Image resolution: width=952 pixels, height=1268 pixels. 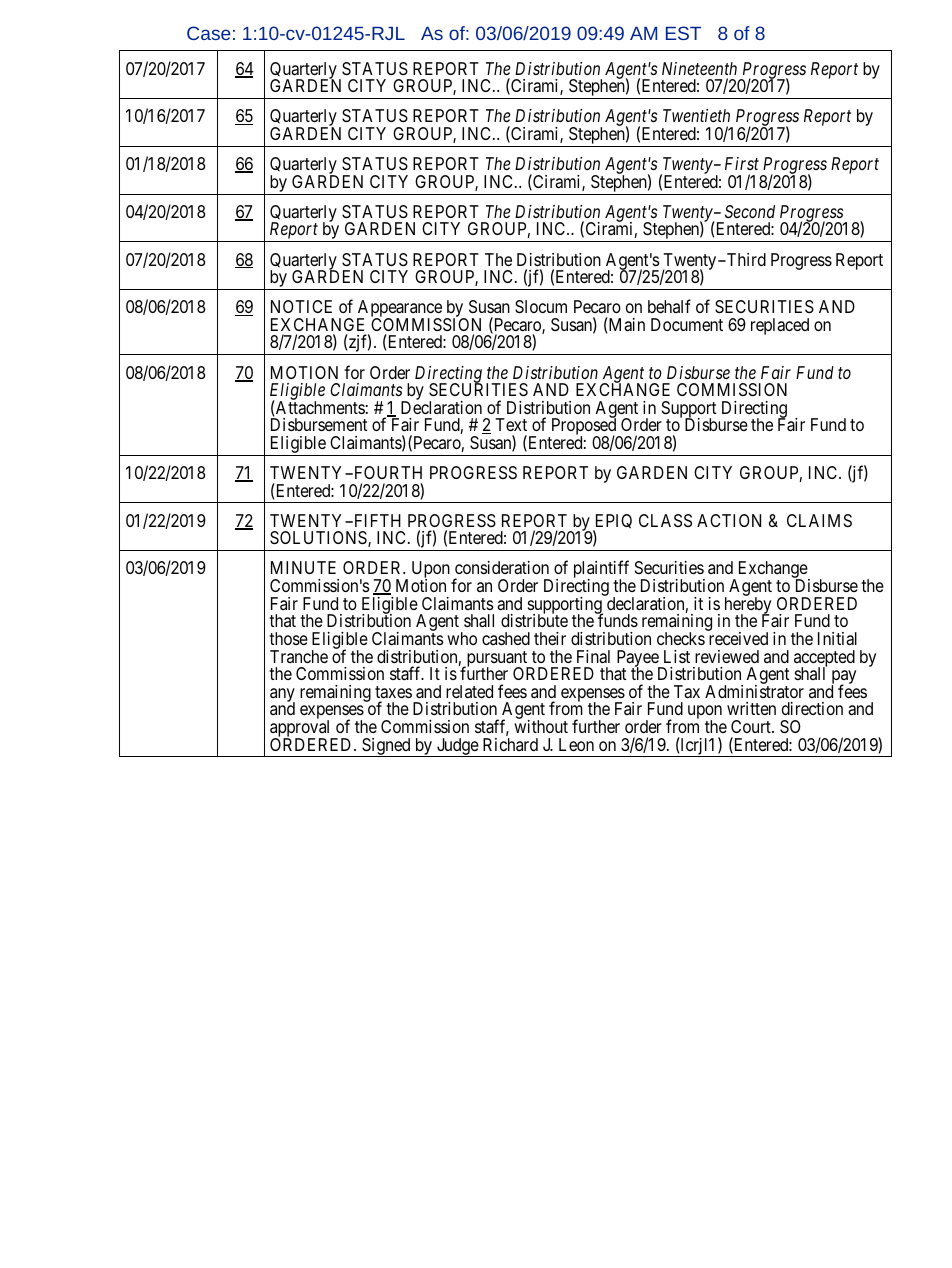 I want to click on Appearance, so click(x=399, y=310).
